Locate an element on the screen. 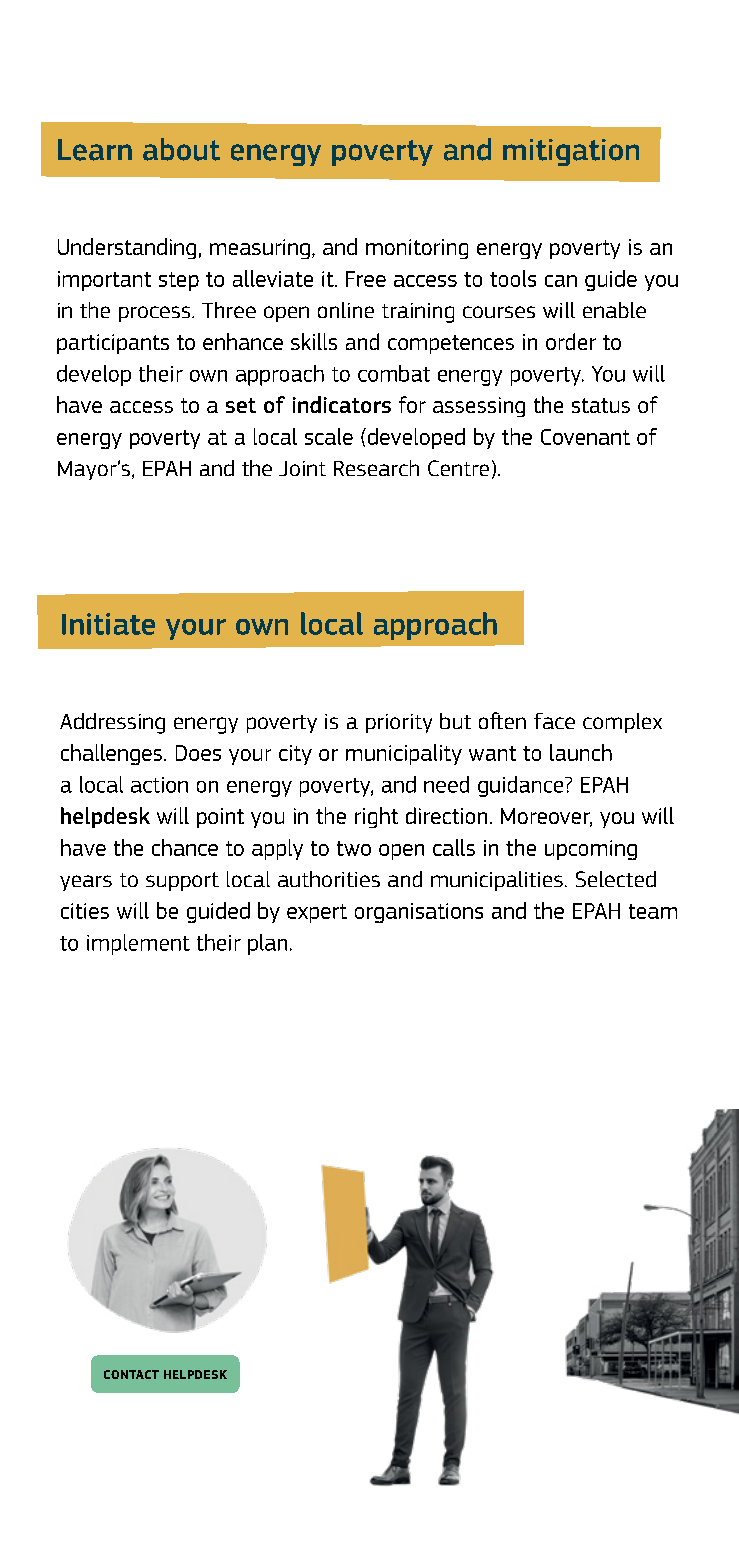 Image resolution: width=739 pixels, height=1568 pixels. implement is located at coordinates (138, 944).
